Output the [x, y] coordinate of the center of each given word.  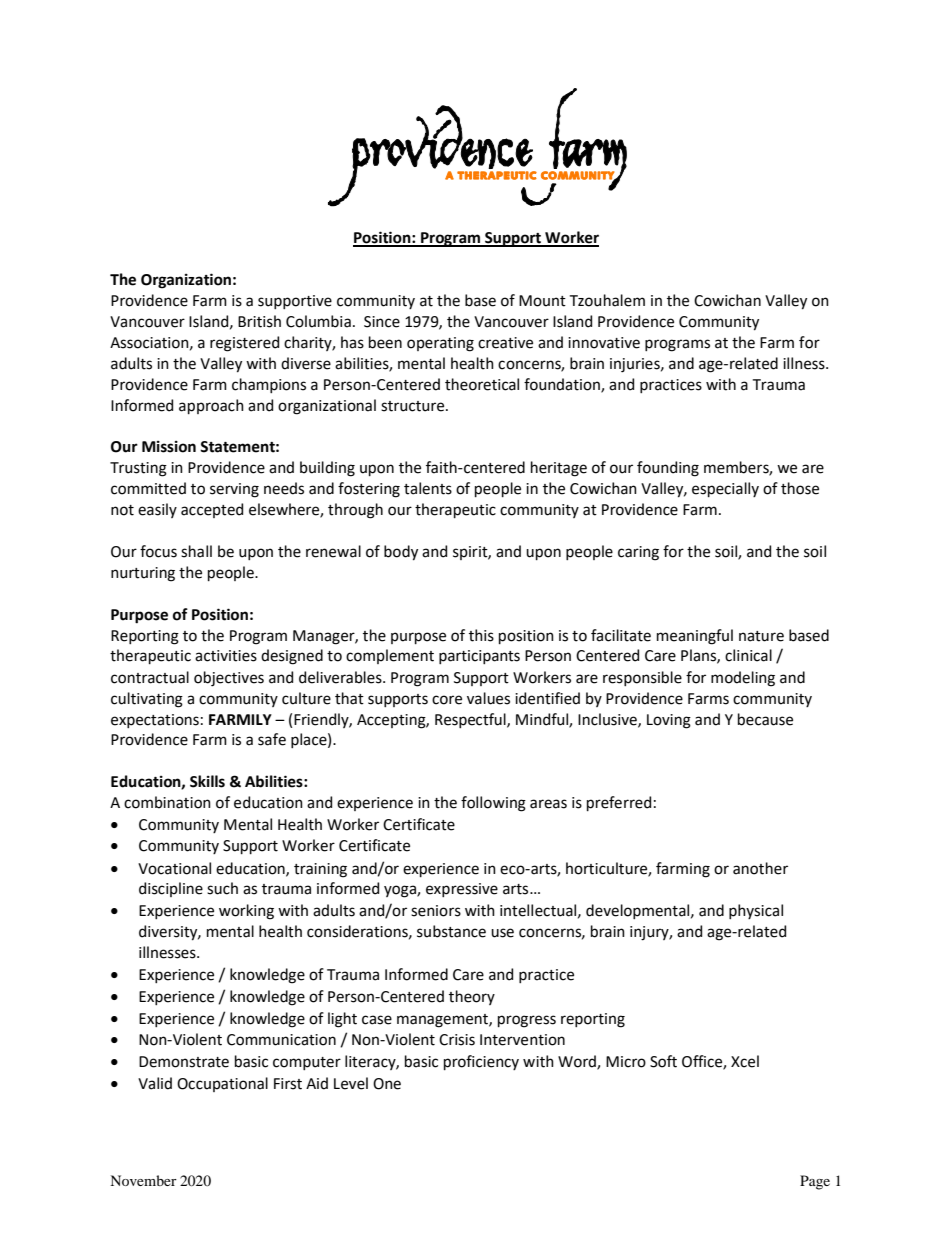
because [765, 719]
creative [505, 343]
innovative [604, 343]
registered [244, 344]
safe [272, 739]
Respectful [471, 720]
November [143, 1180]
